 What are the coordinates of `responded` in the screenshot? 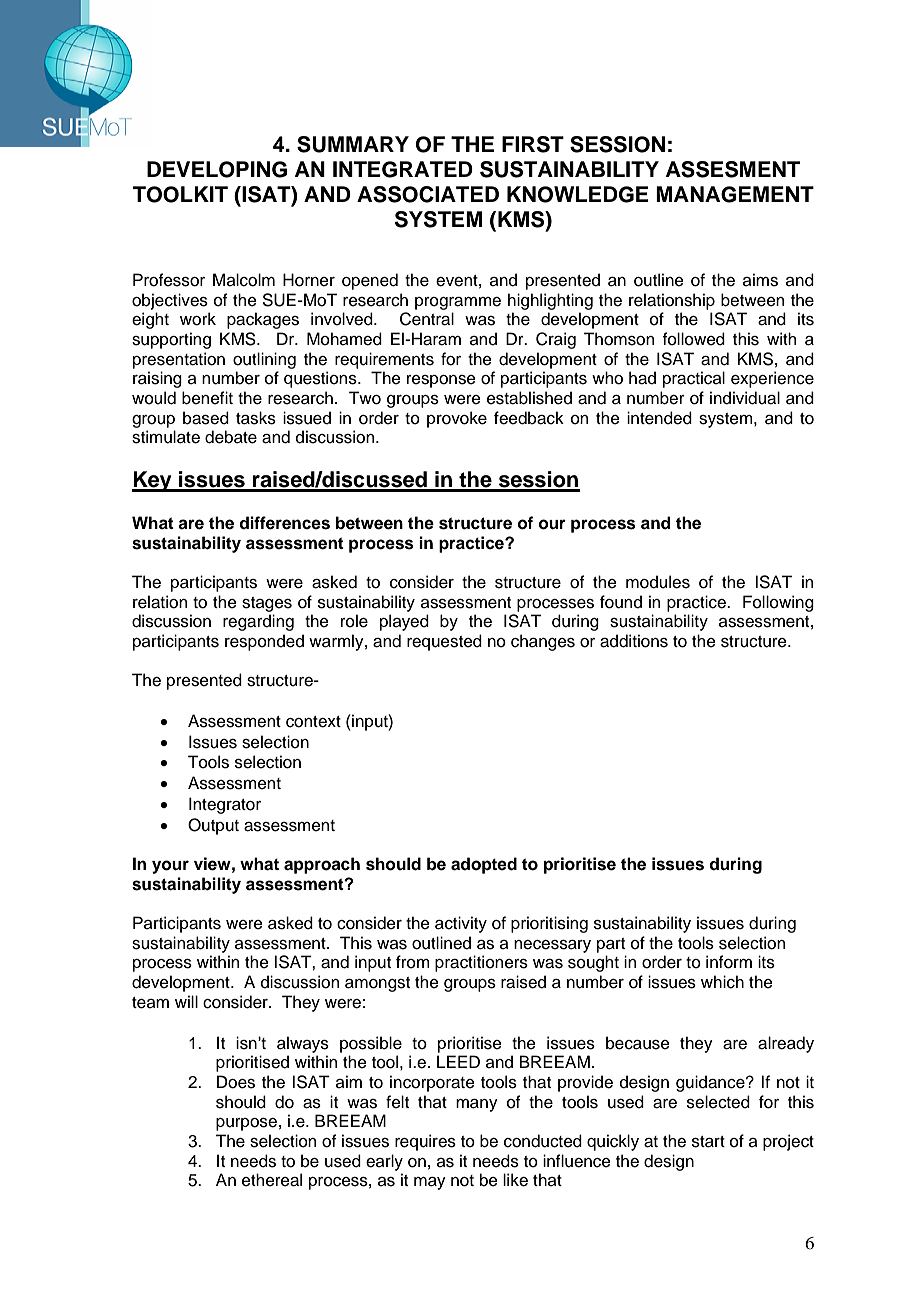 It's located at (264, 642).
